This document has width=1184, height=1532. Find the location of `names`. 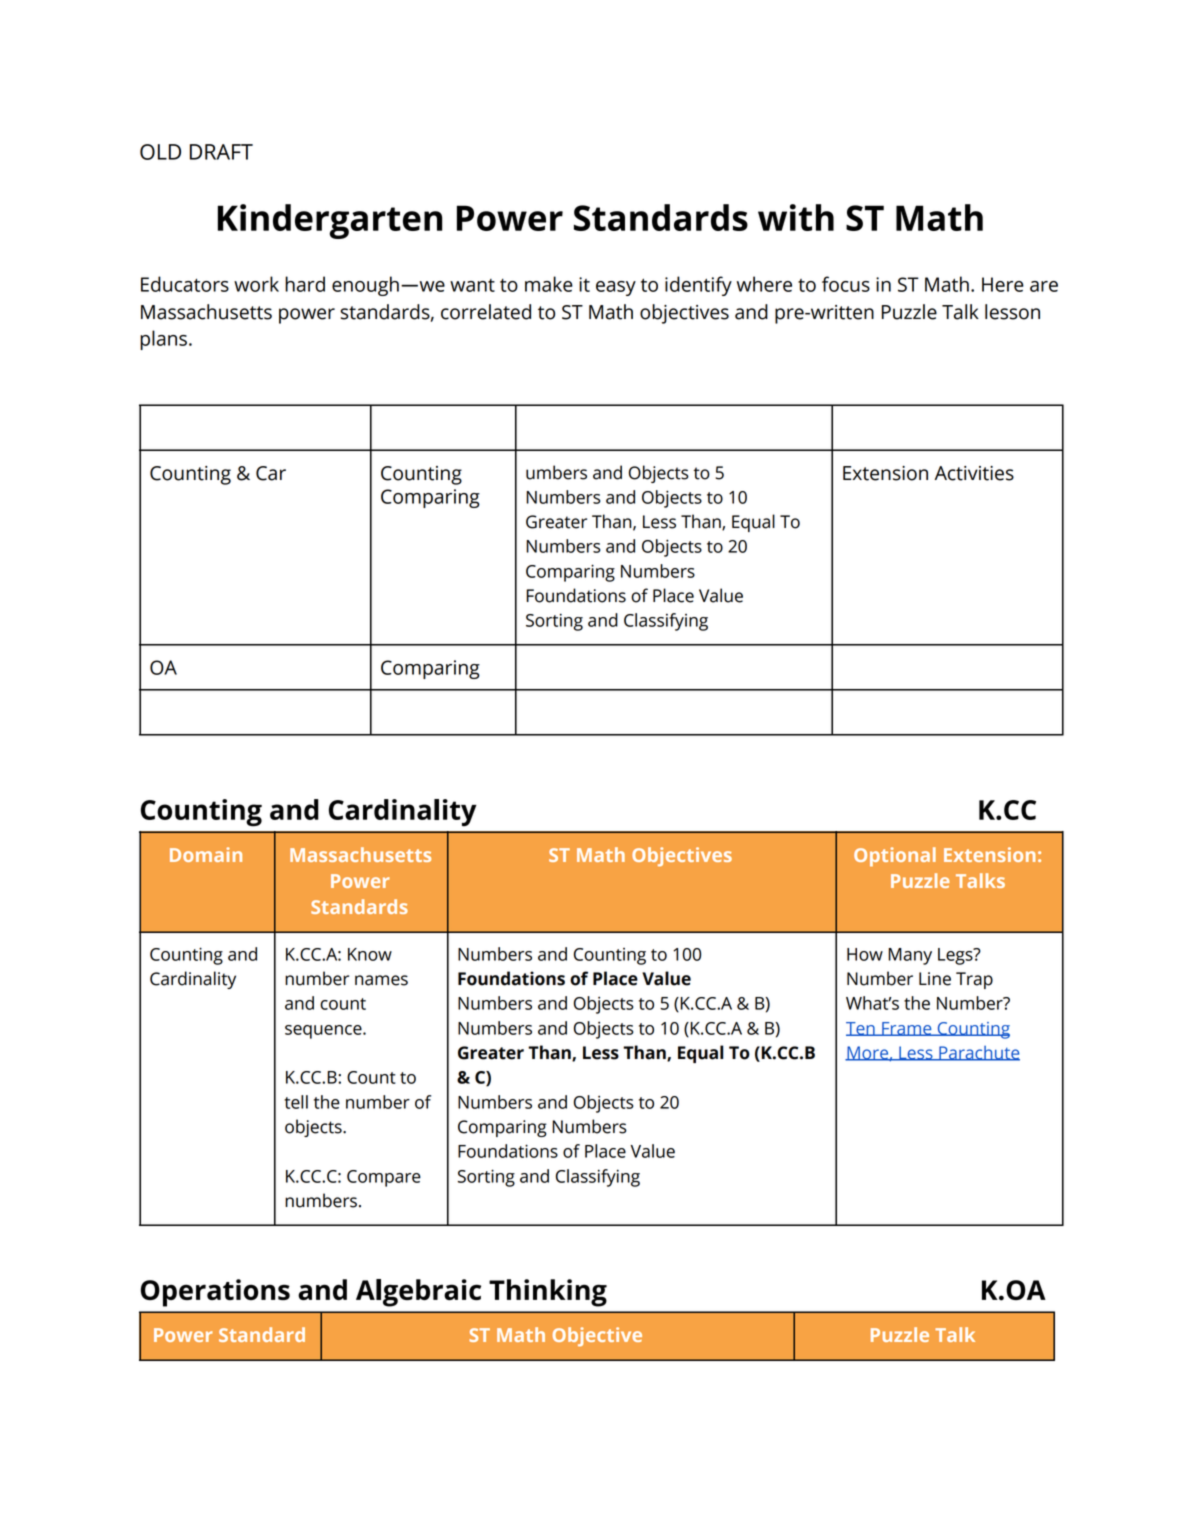

names is located at coordinates (381, 980).
